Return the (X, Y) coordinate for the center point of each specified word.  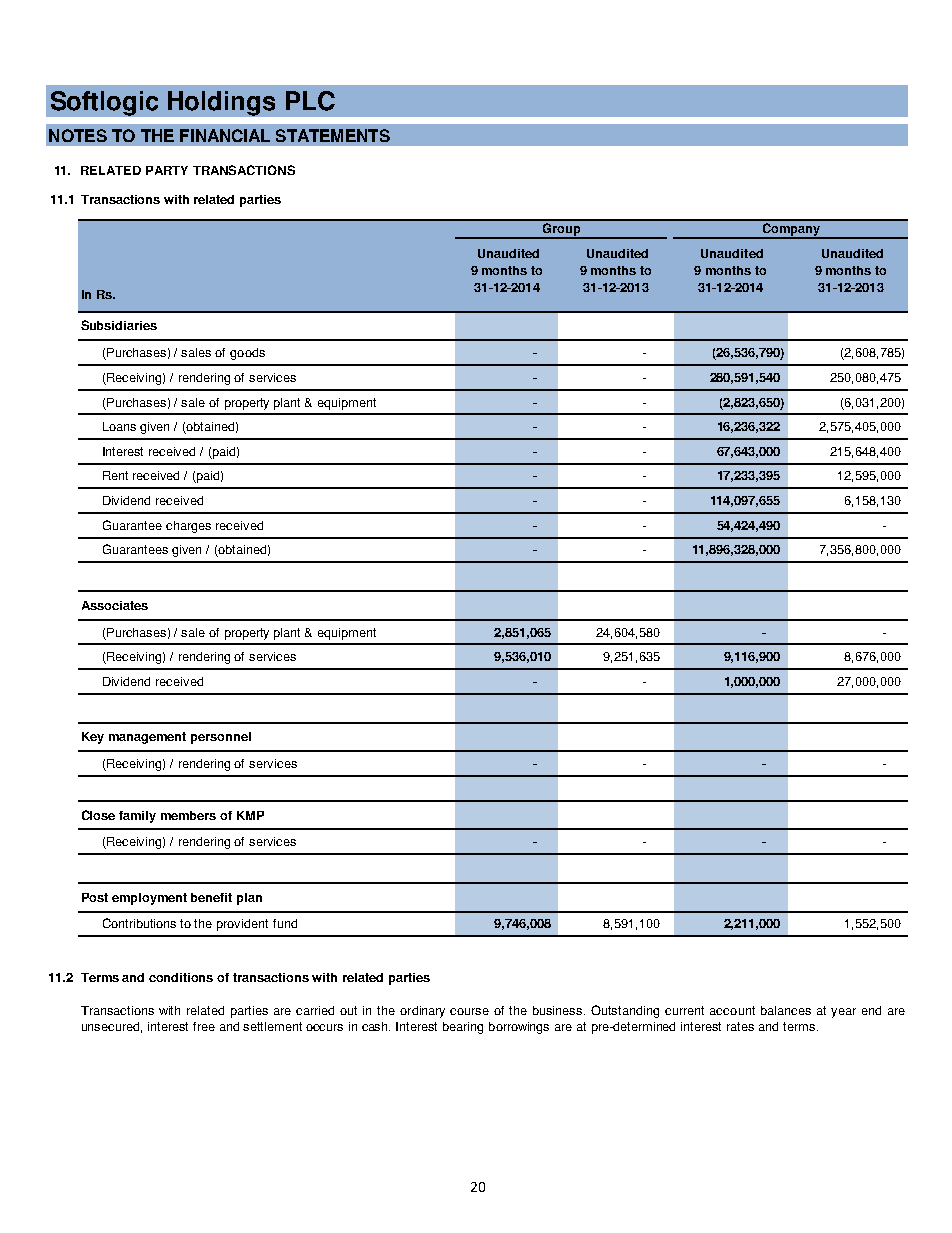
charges (188, 527)
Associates (115, 605)
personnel (221, 738)
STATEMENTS (333, 135)
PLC (310, 101)
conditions (181, 977)
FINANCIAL (225, 135)
